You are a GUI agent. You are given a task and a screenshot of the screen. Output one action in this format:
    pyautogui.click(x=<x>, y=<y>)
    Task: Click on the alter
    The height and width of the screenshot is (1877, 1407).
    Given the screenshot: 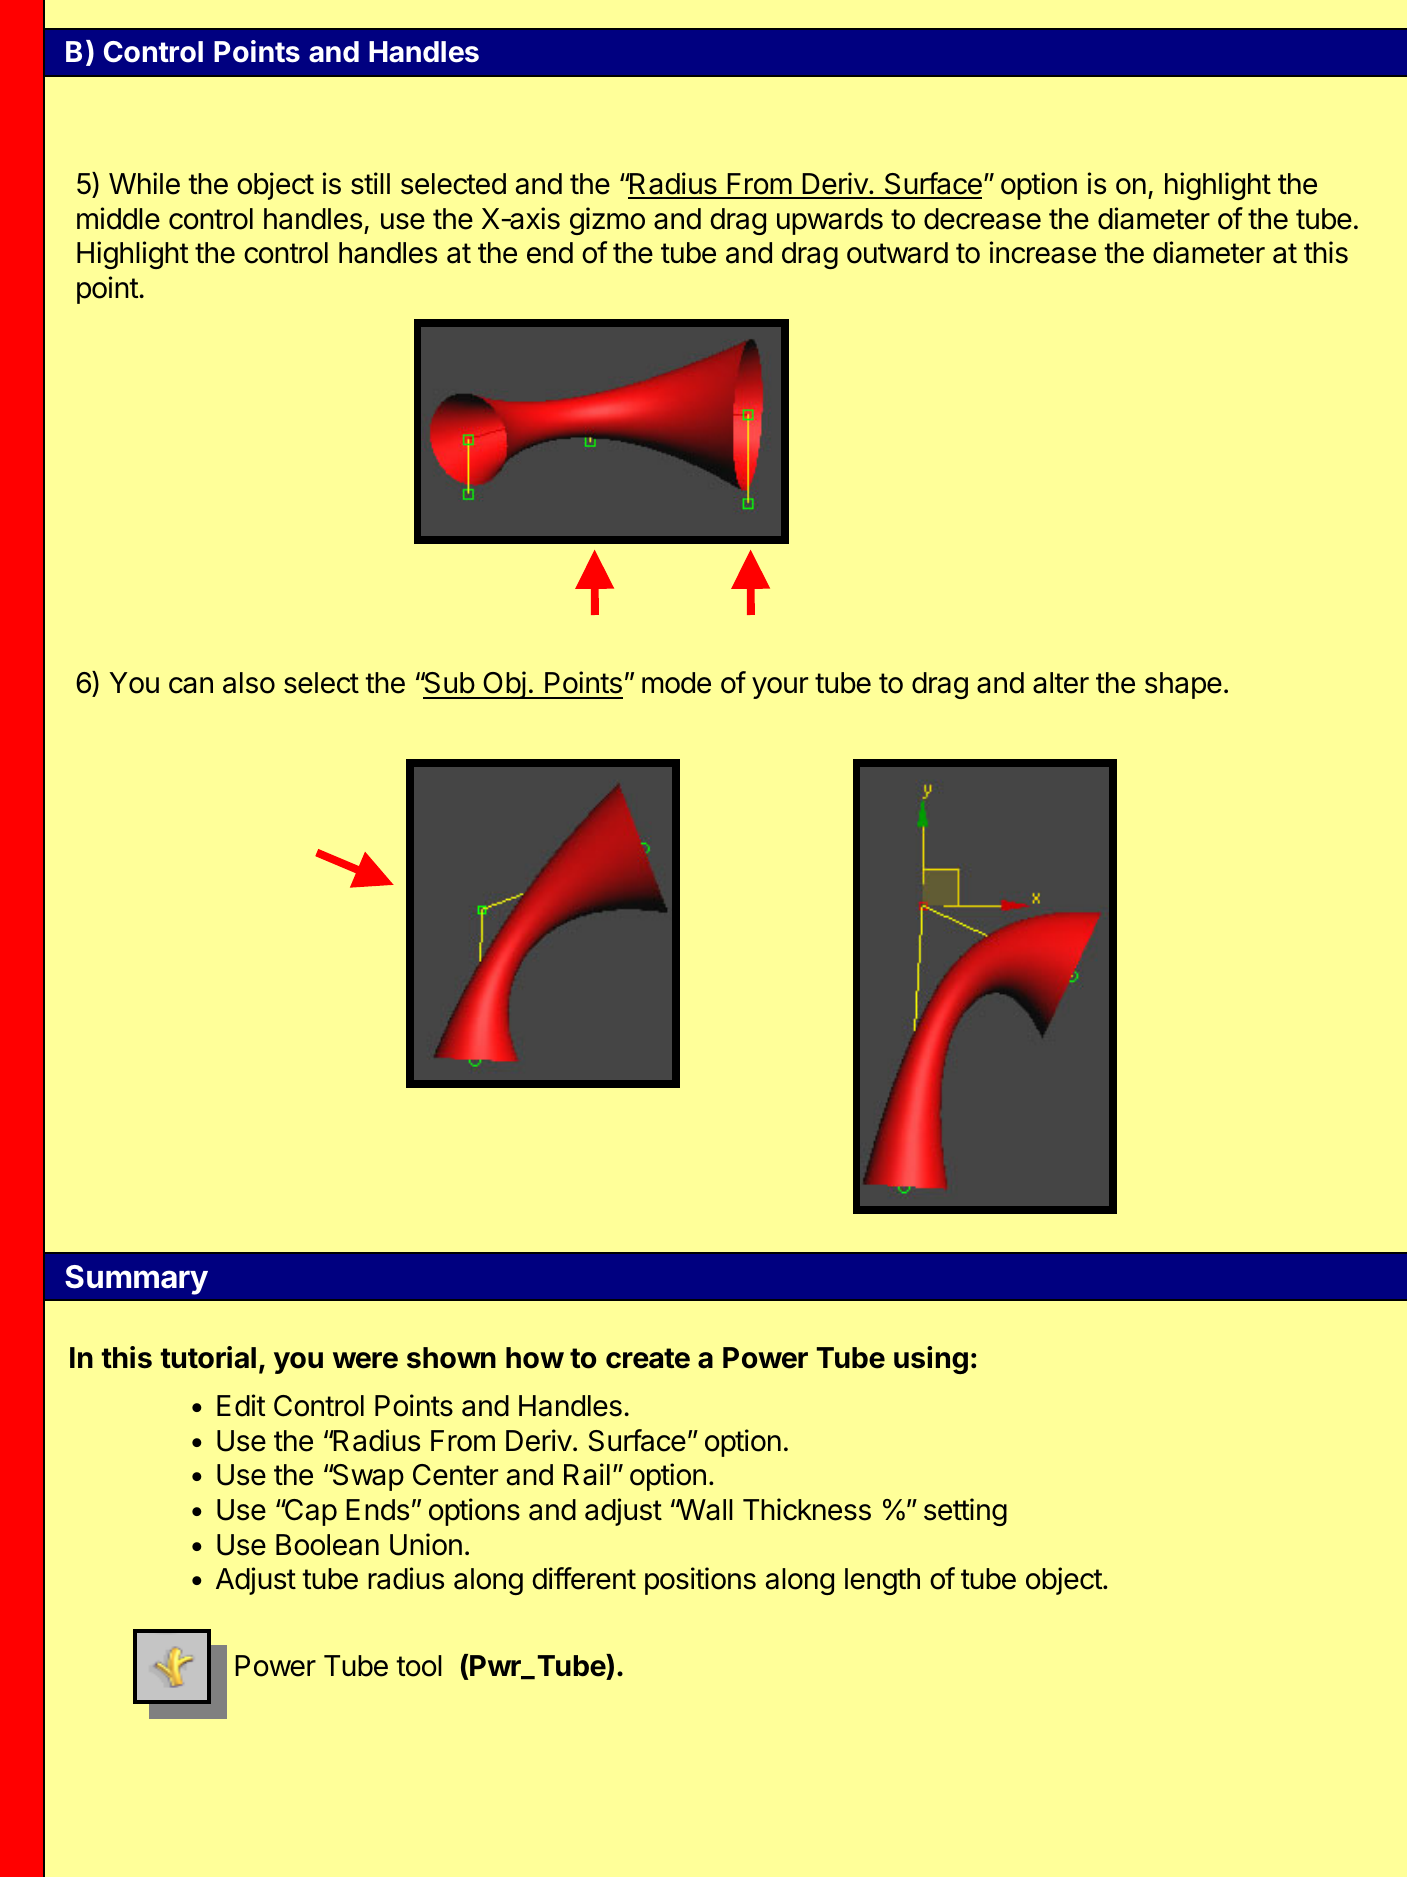 What is the action you would take?
    pyautogui.click(x=1061, y=683)
